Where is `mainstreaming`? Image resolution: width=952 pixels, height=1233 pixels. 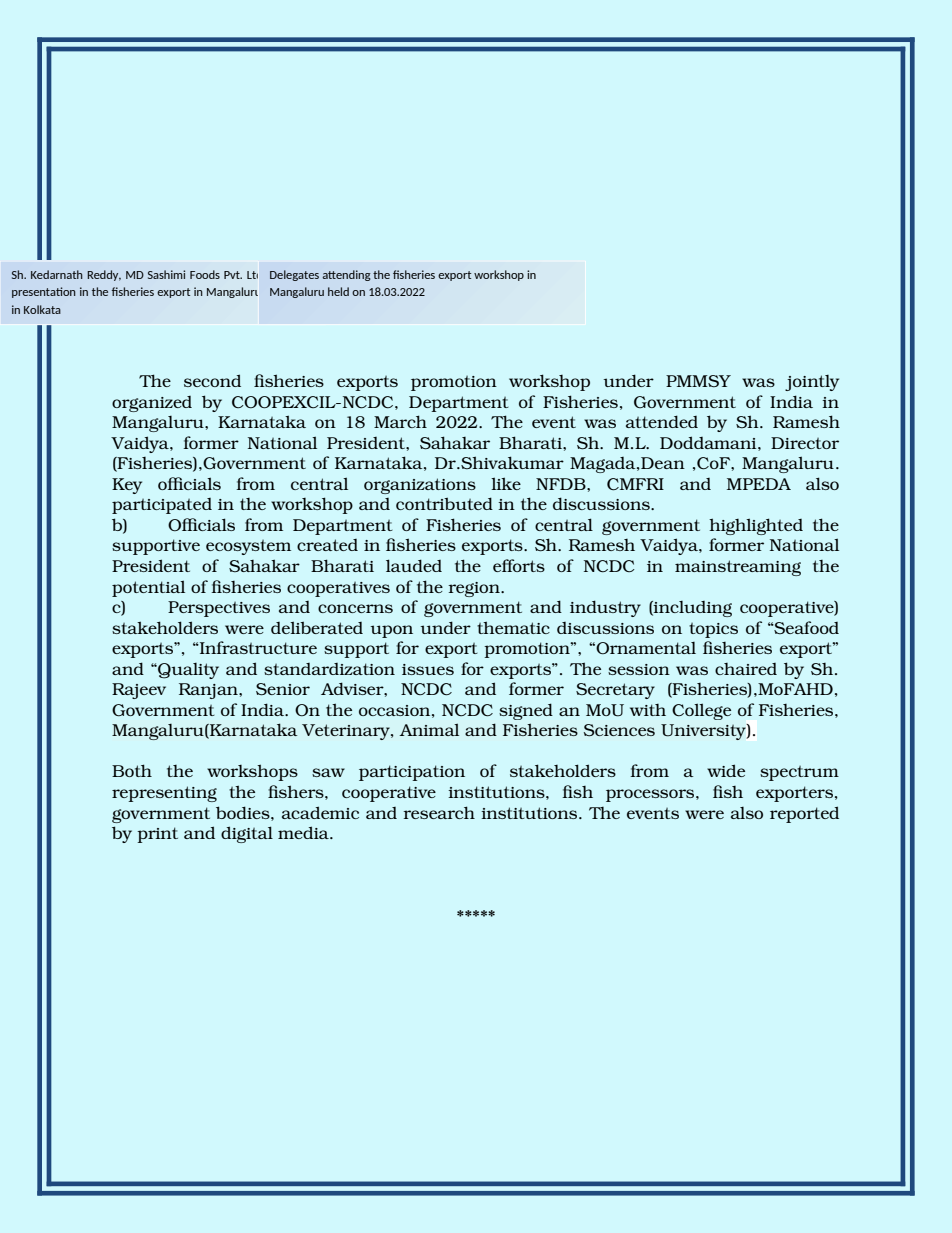 mainstreaming is located at coordinates (738, 568).
